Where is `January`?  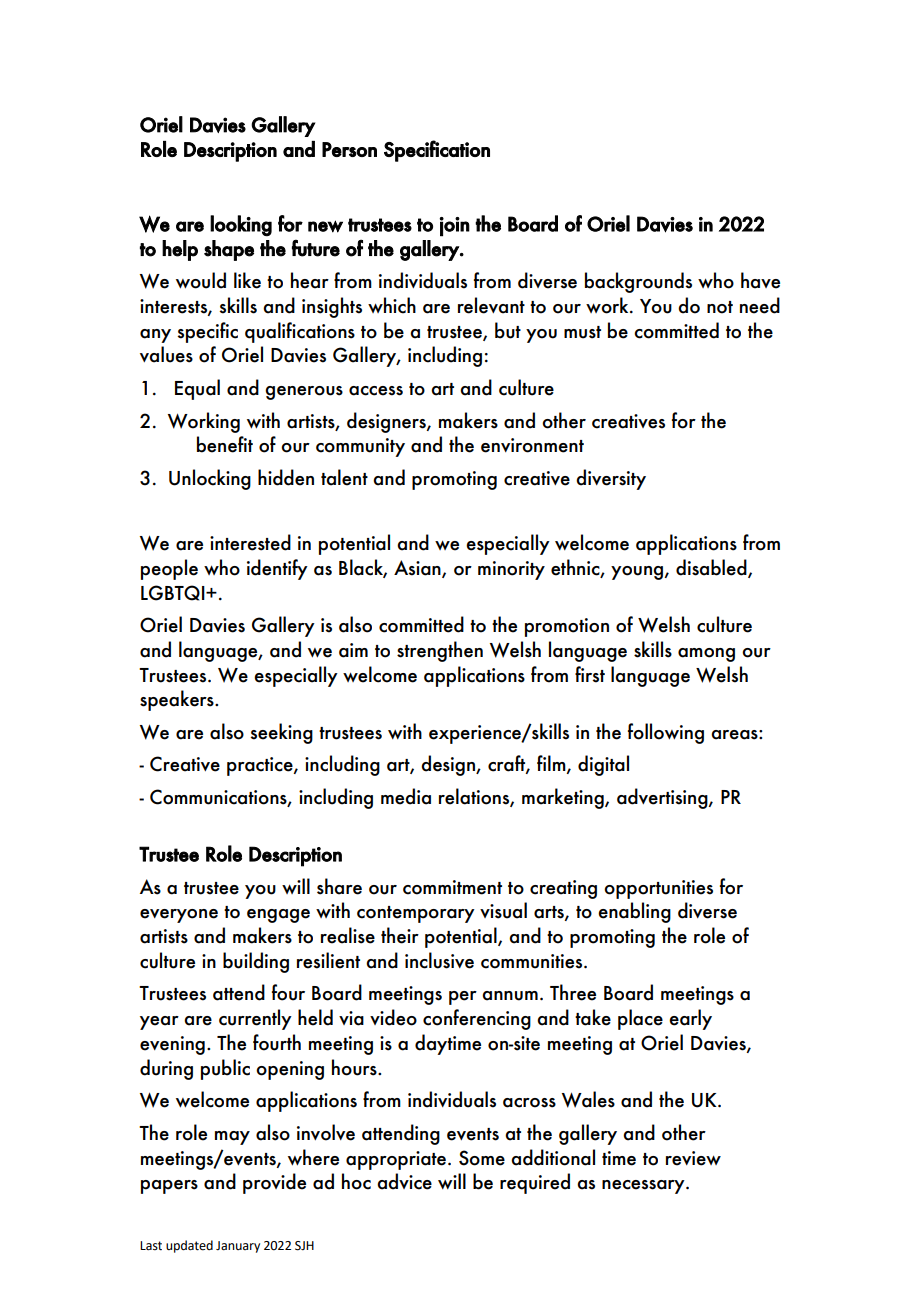
January is located at coordinates (238, 1247).
